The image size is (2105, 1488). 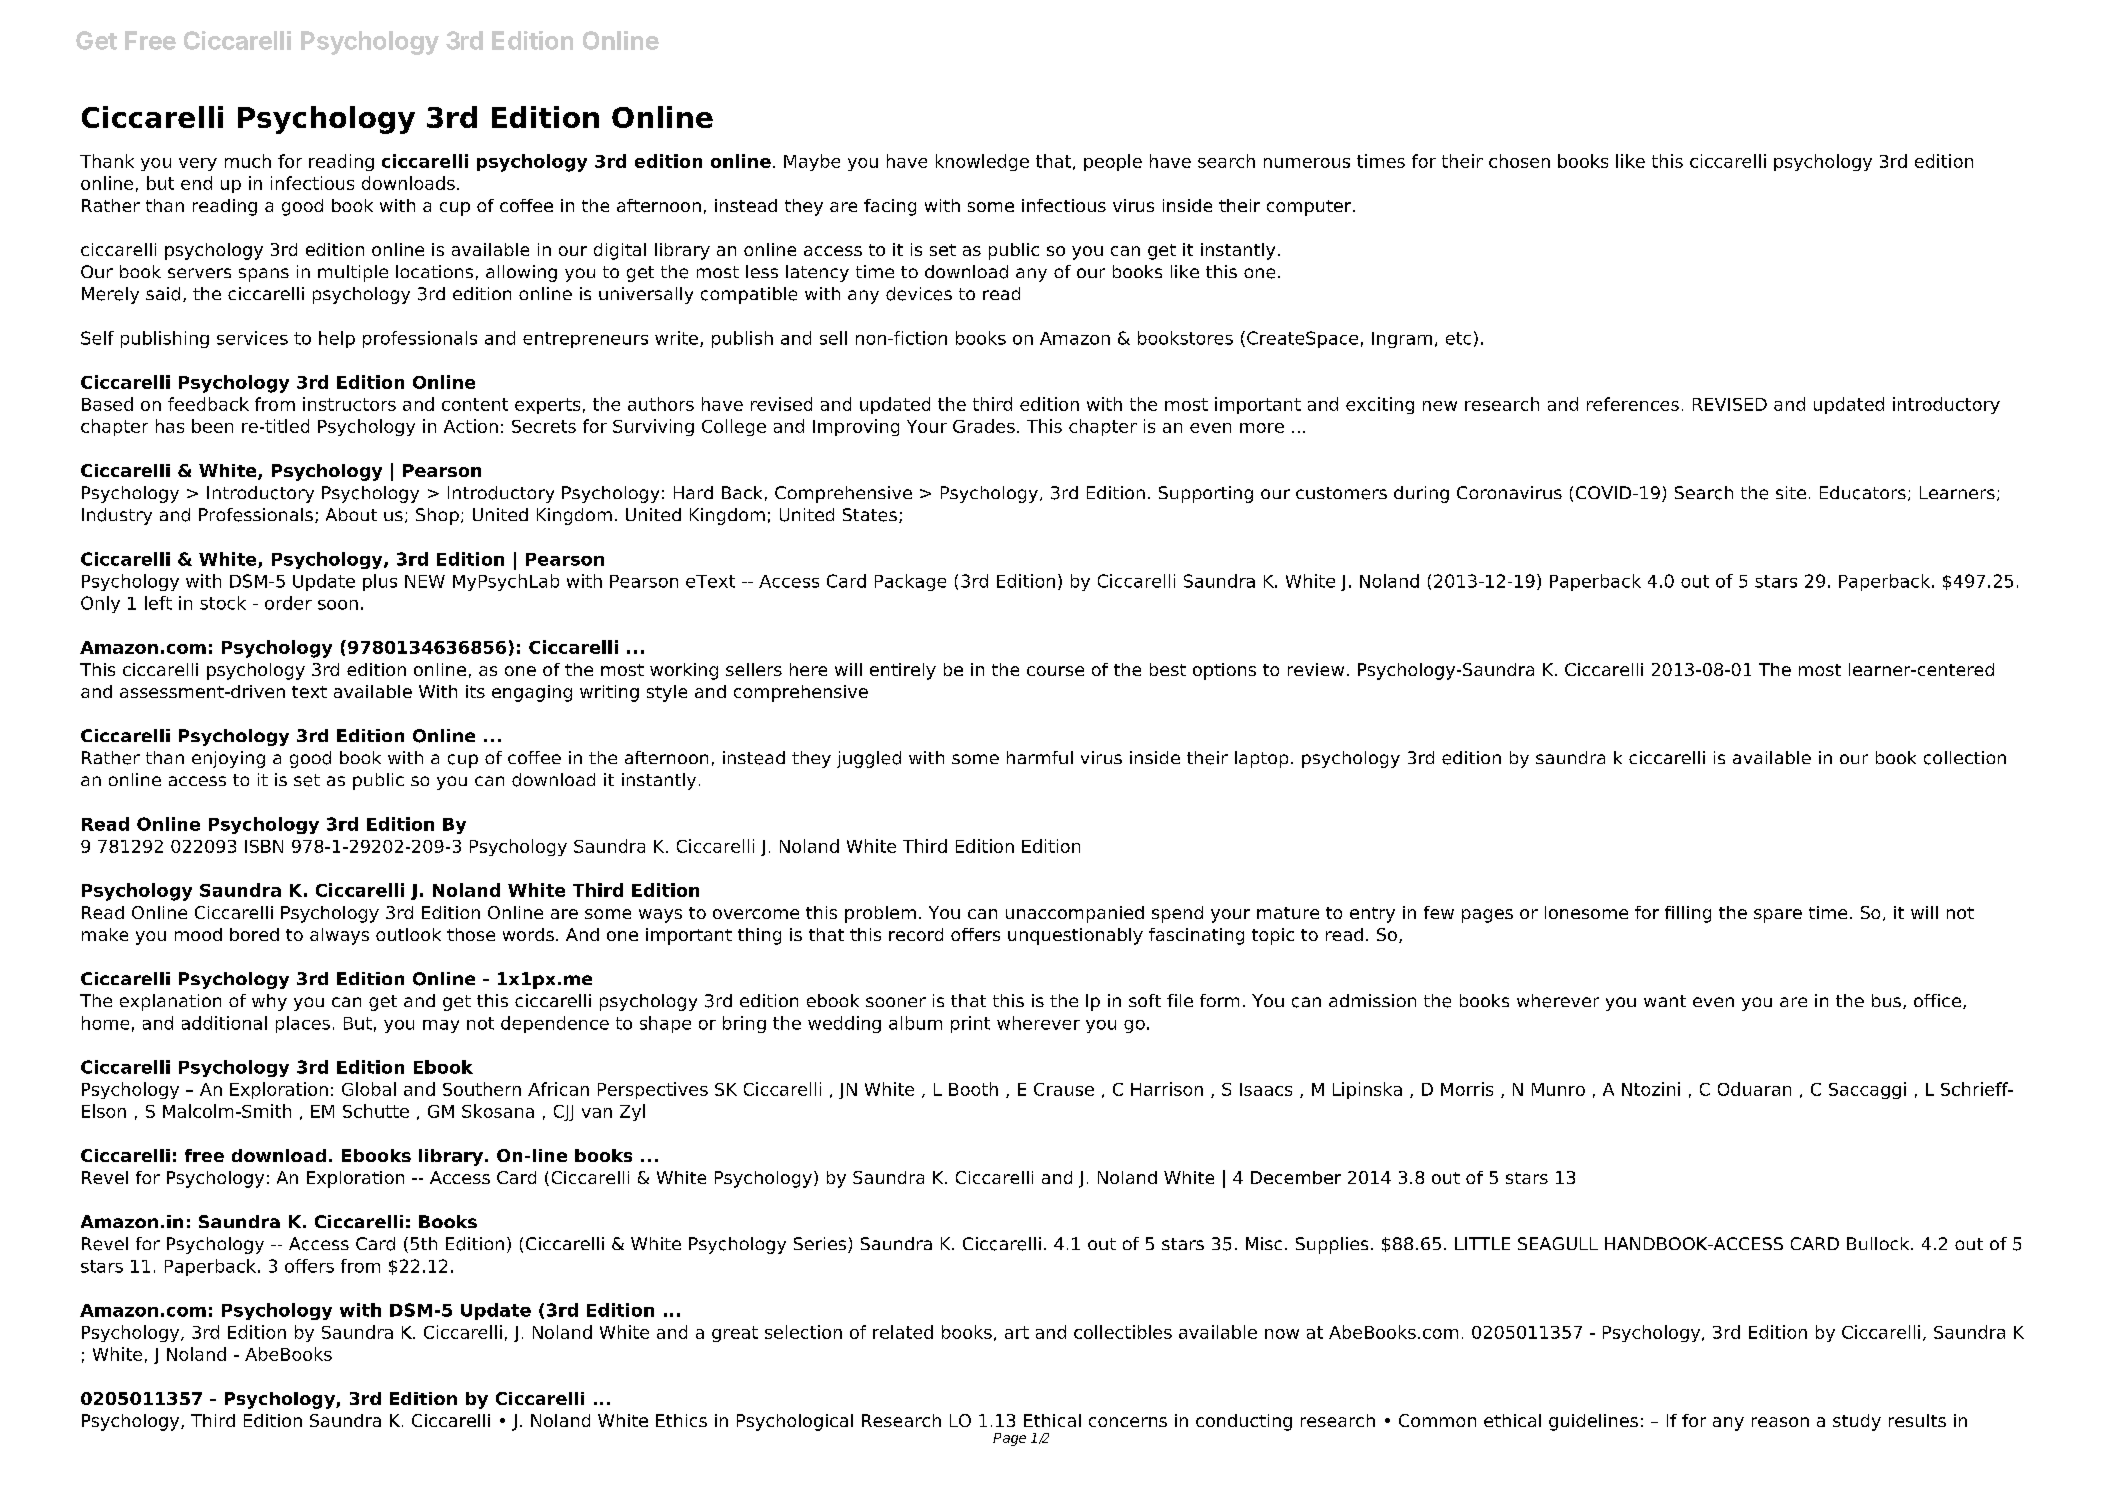 I want to click on Ethics, so click(x=681, y=1420).
